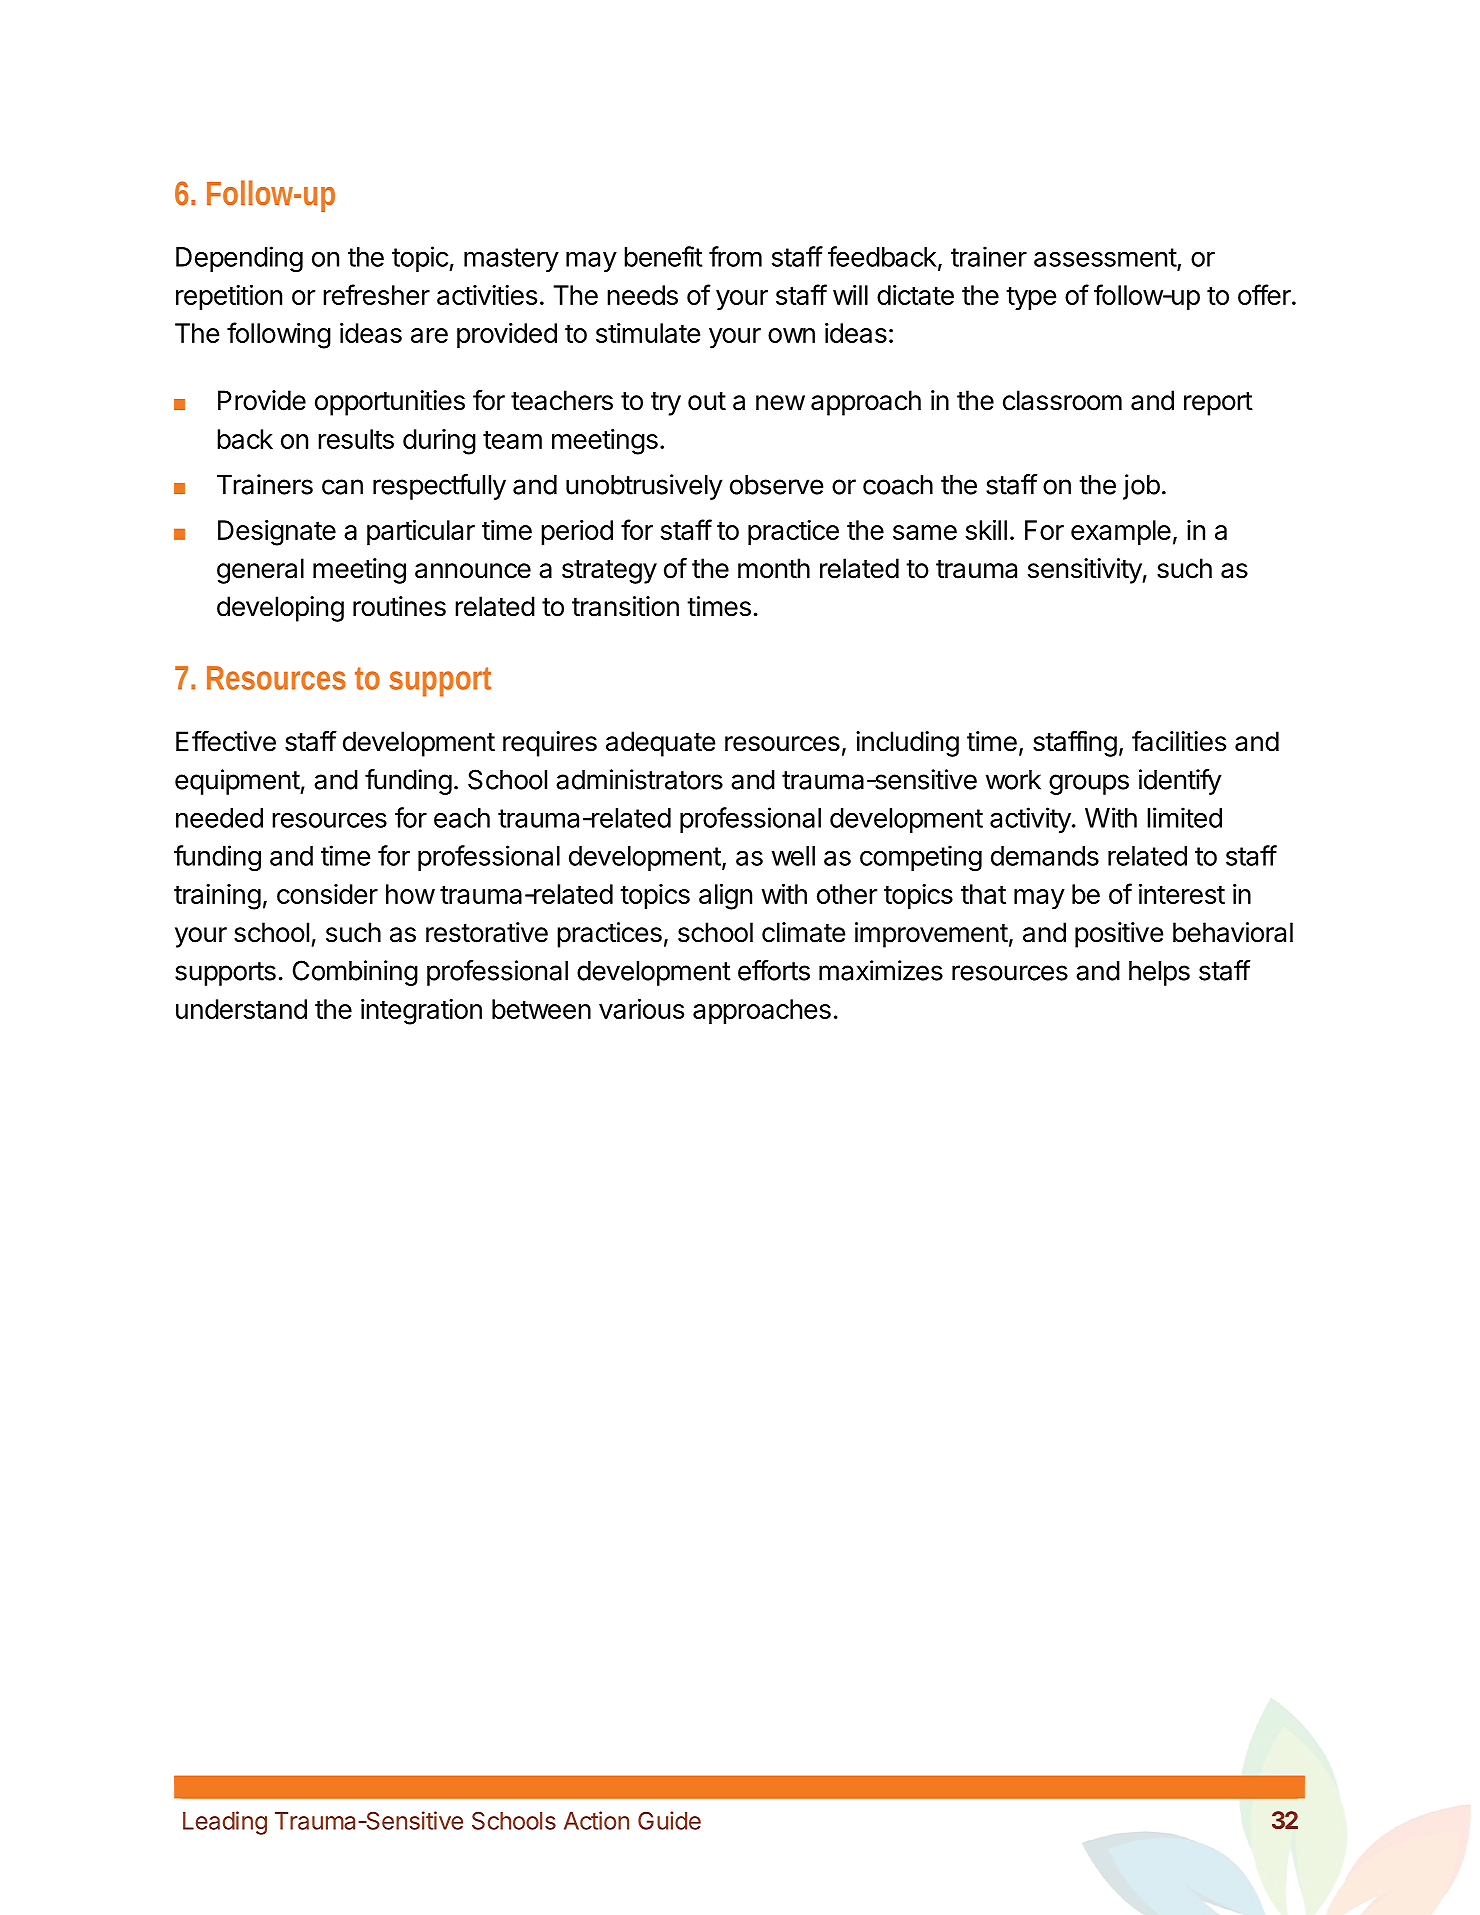 The height and width of the screenshot is (1915, 1480). I want to click on integration, so click(421, 1012).
